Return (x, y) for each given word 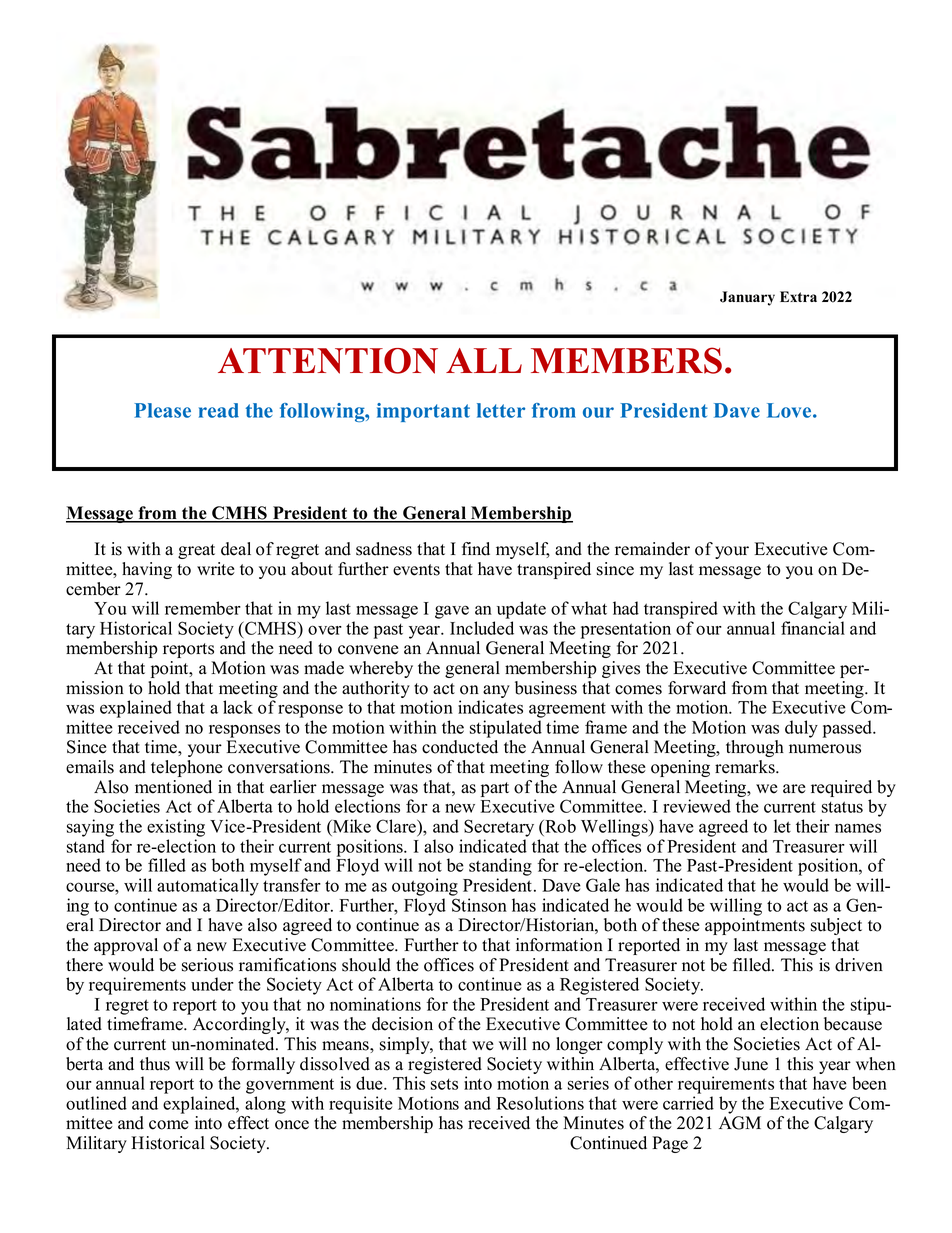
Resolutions (540, 1103)
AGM (740, 1123)
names (858, 828)
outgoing (425, 887)
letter (501, 410)
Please (162, 410)
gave (452, 612)
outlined (96, 1103)
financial (813, 628)
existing (176, 828)
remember (203, 608)
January (747, 298)
